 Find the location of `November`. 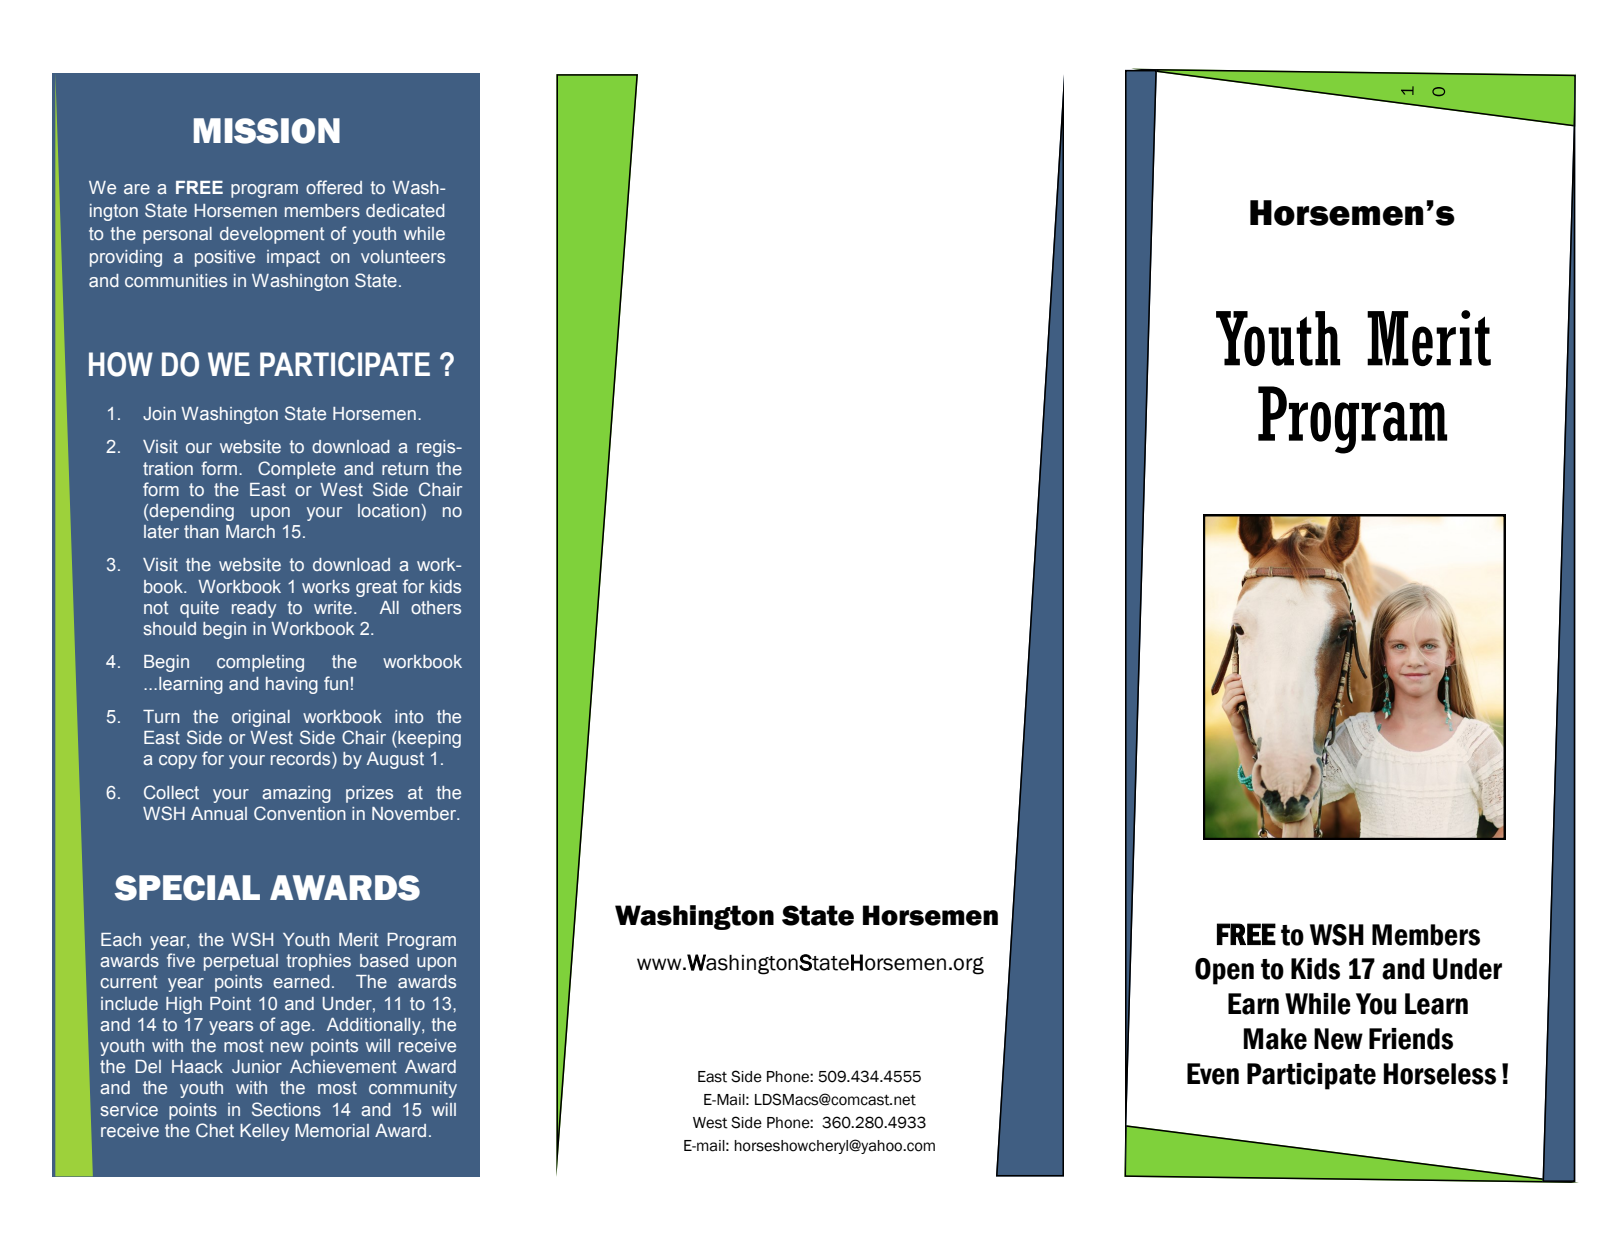

November is located at coordinates (415, 813).
